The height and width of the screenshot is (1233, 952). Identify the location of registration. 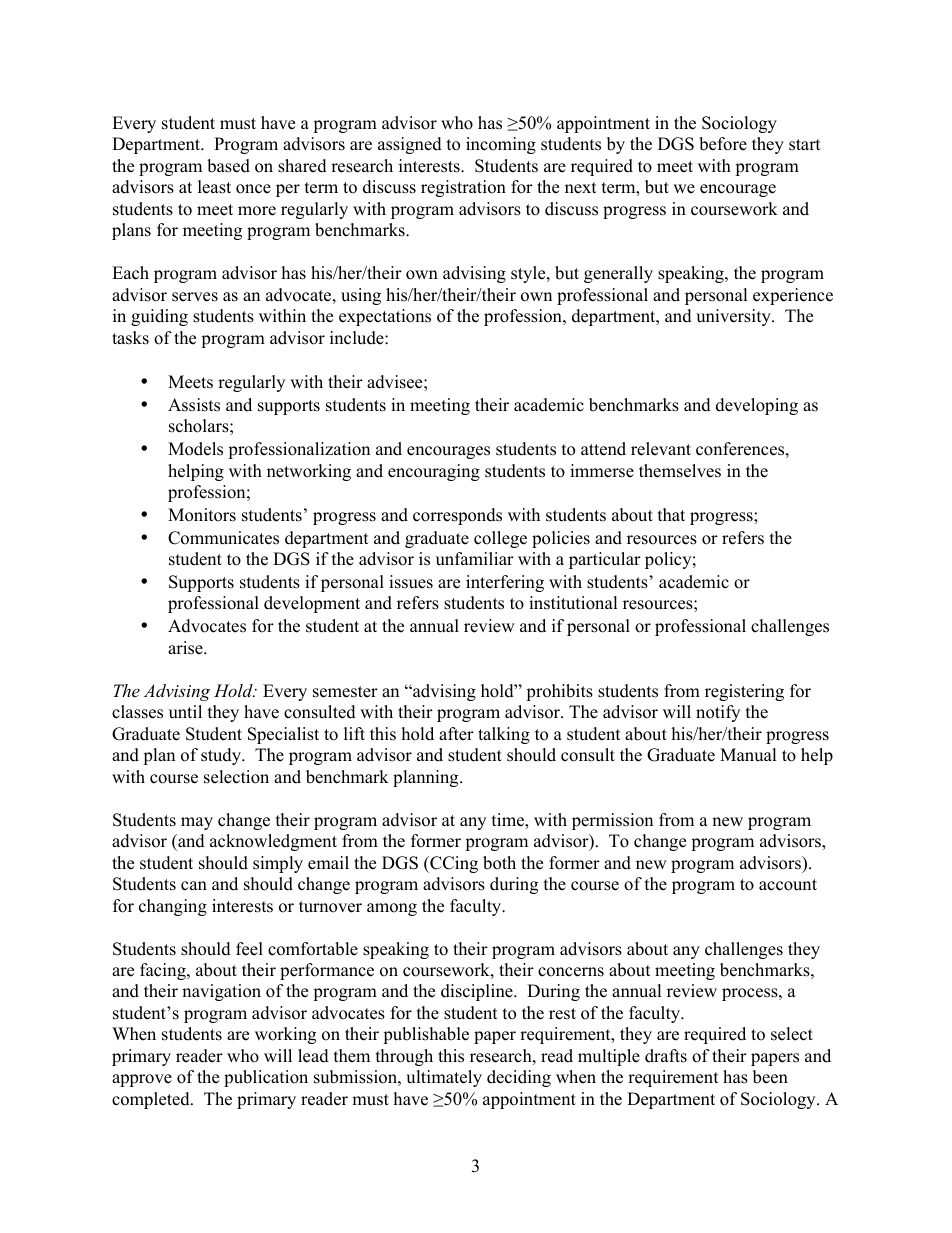
(463, 188).
